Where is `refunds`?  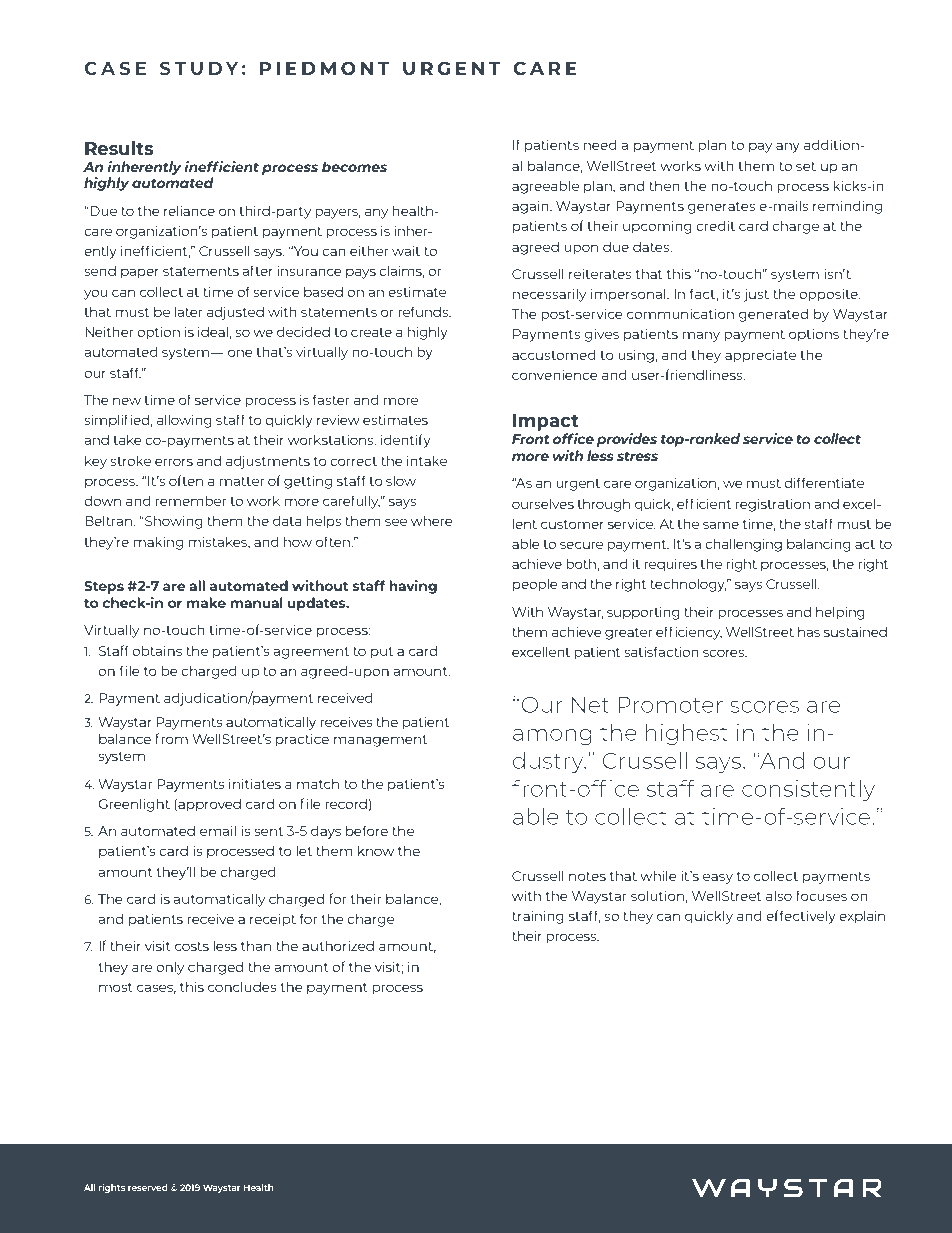 refunds is located at coordinates (424, 311).
